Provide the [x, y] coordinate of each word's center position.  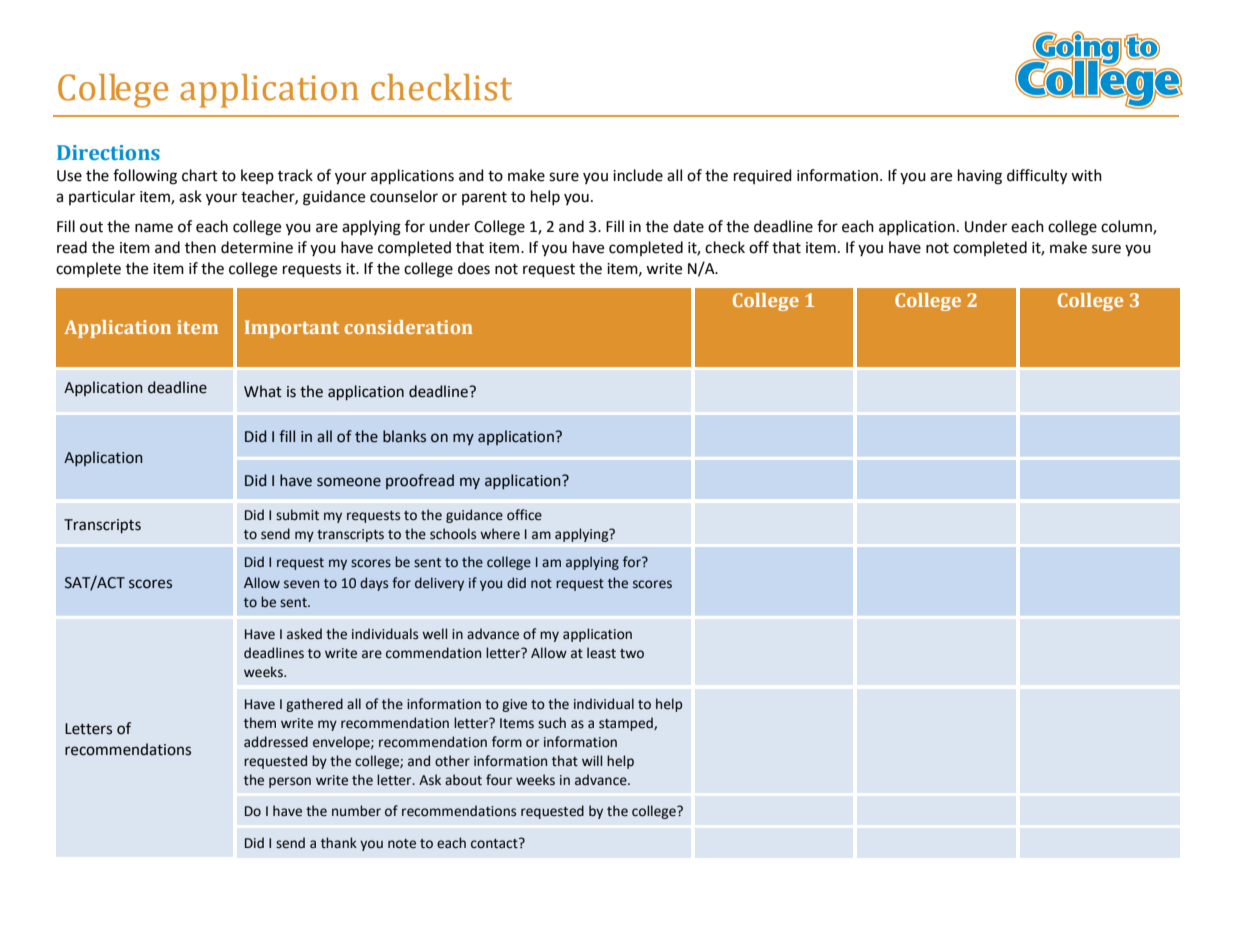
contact [495, 843]
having [980, 177]
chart [200, 175]
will [592, 760]
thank [339, 842]
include [638, 175]
